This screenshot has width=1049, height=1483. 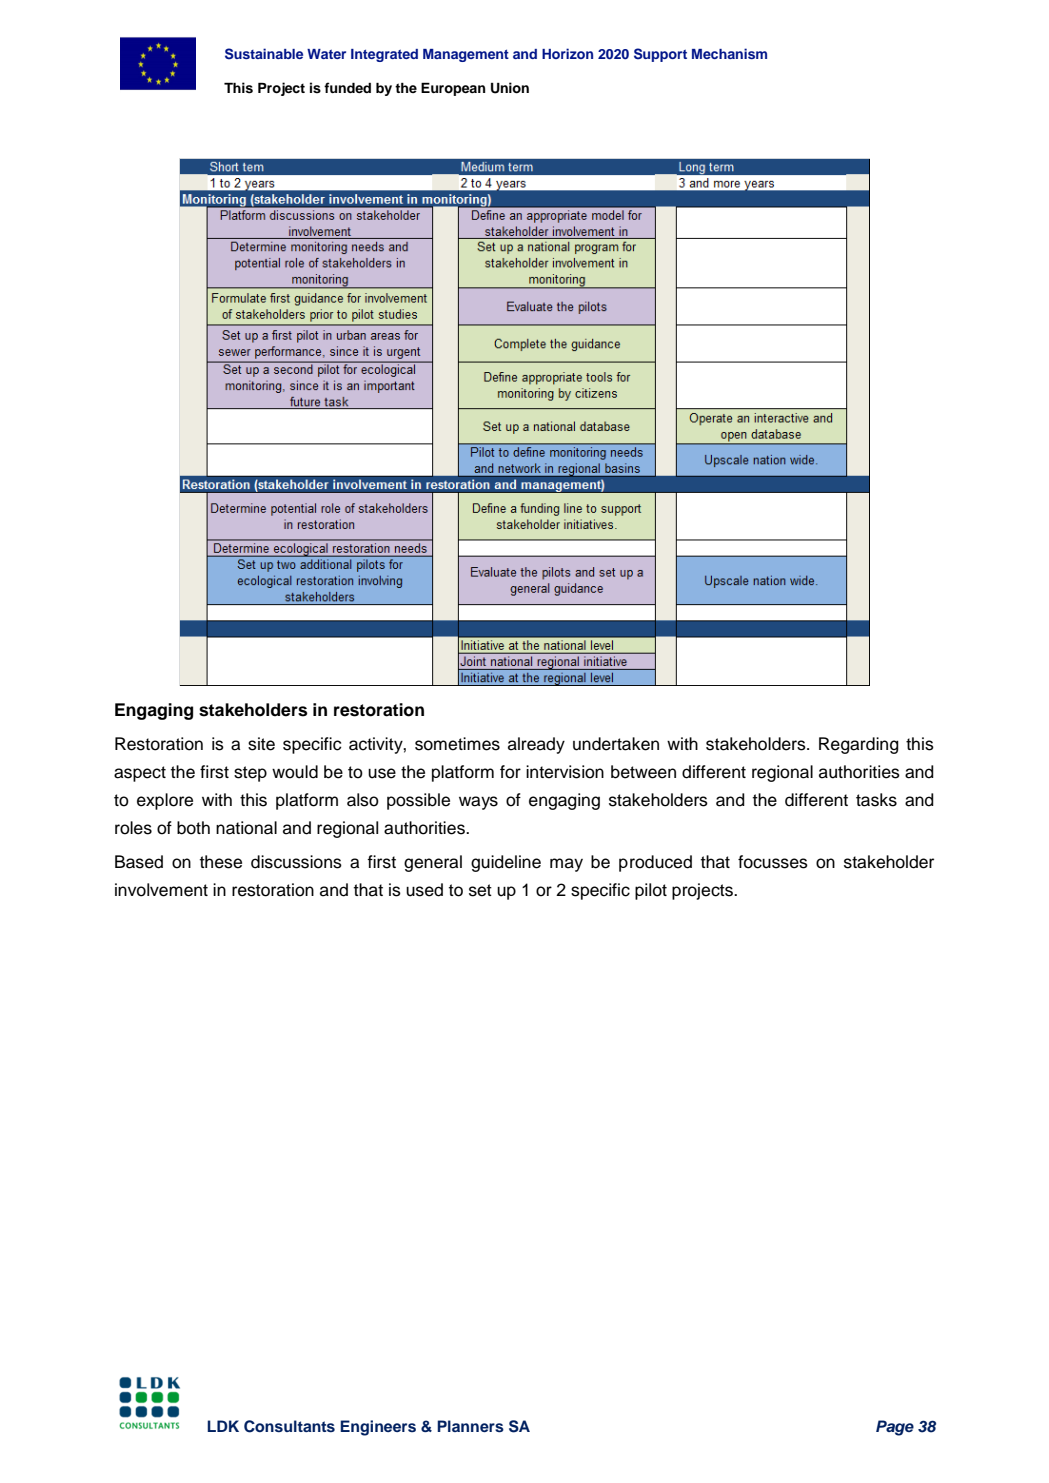 What do you see at coordinates (729, 53) in the screenshot?
I see `Mechanism` at bounding box center [729, 53].
